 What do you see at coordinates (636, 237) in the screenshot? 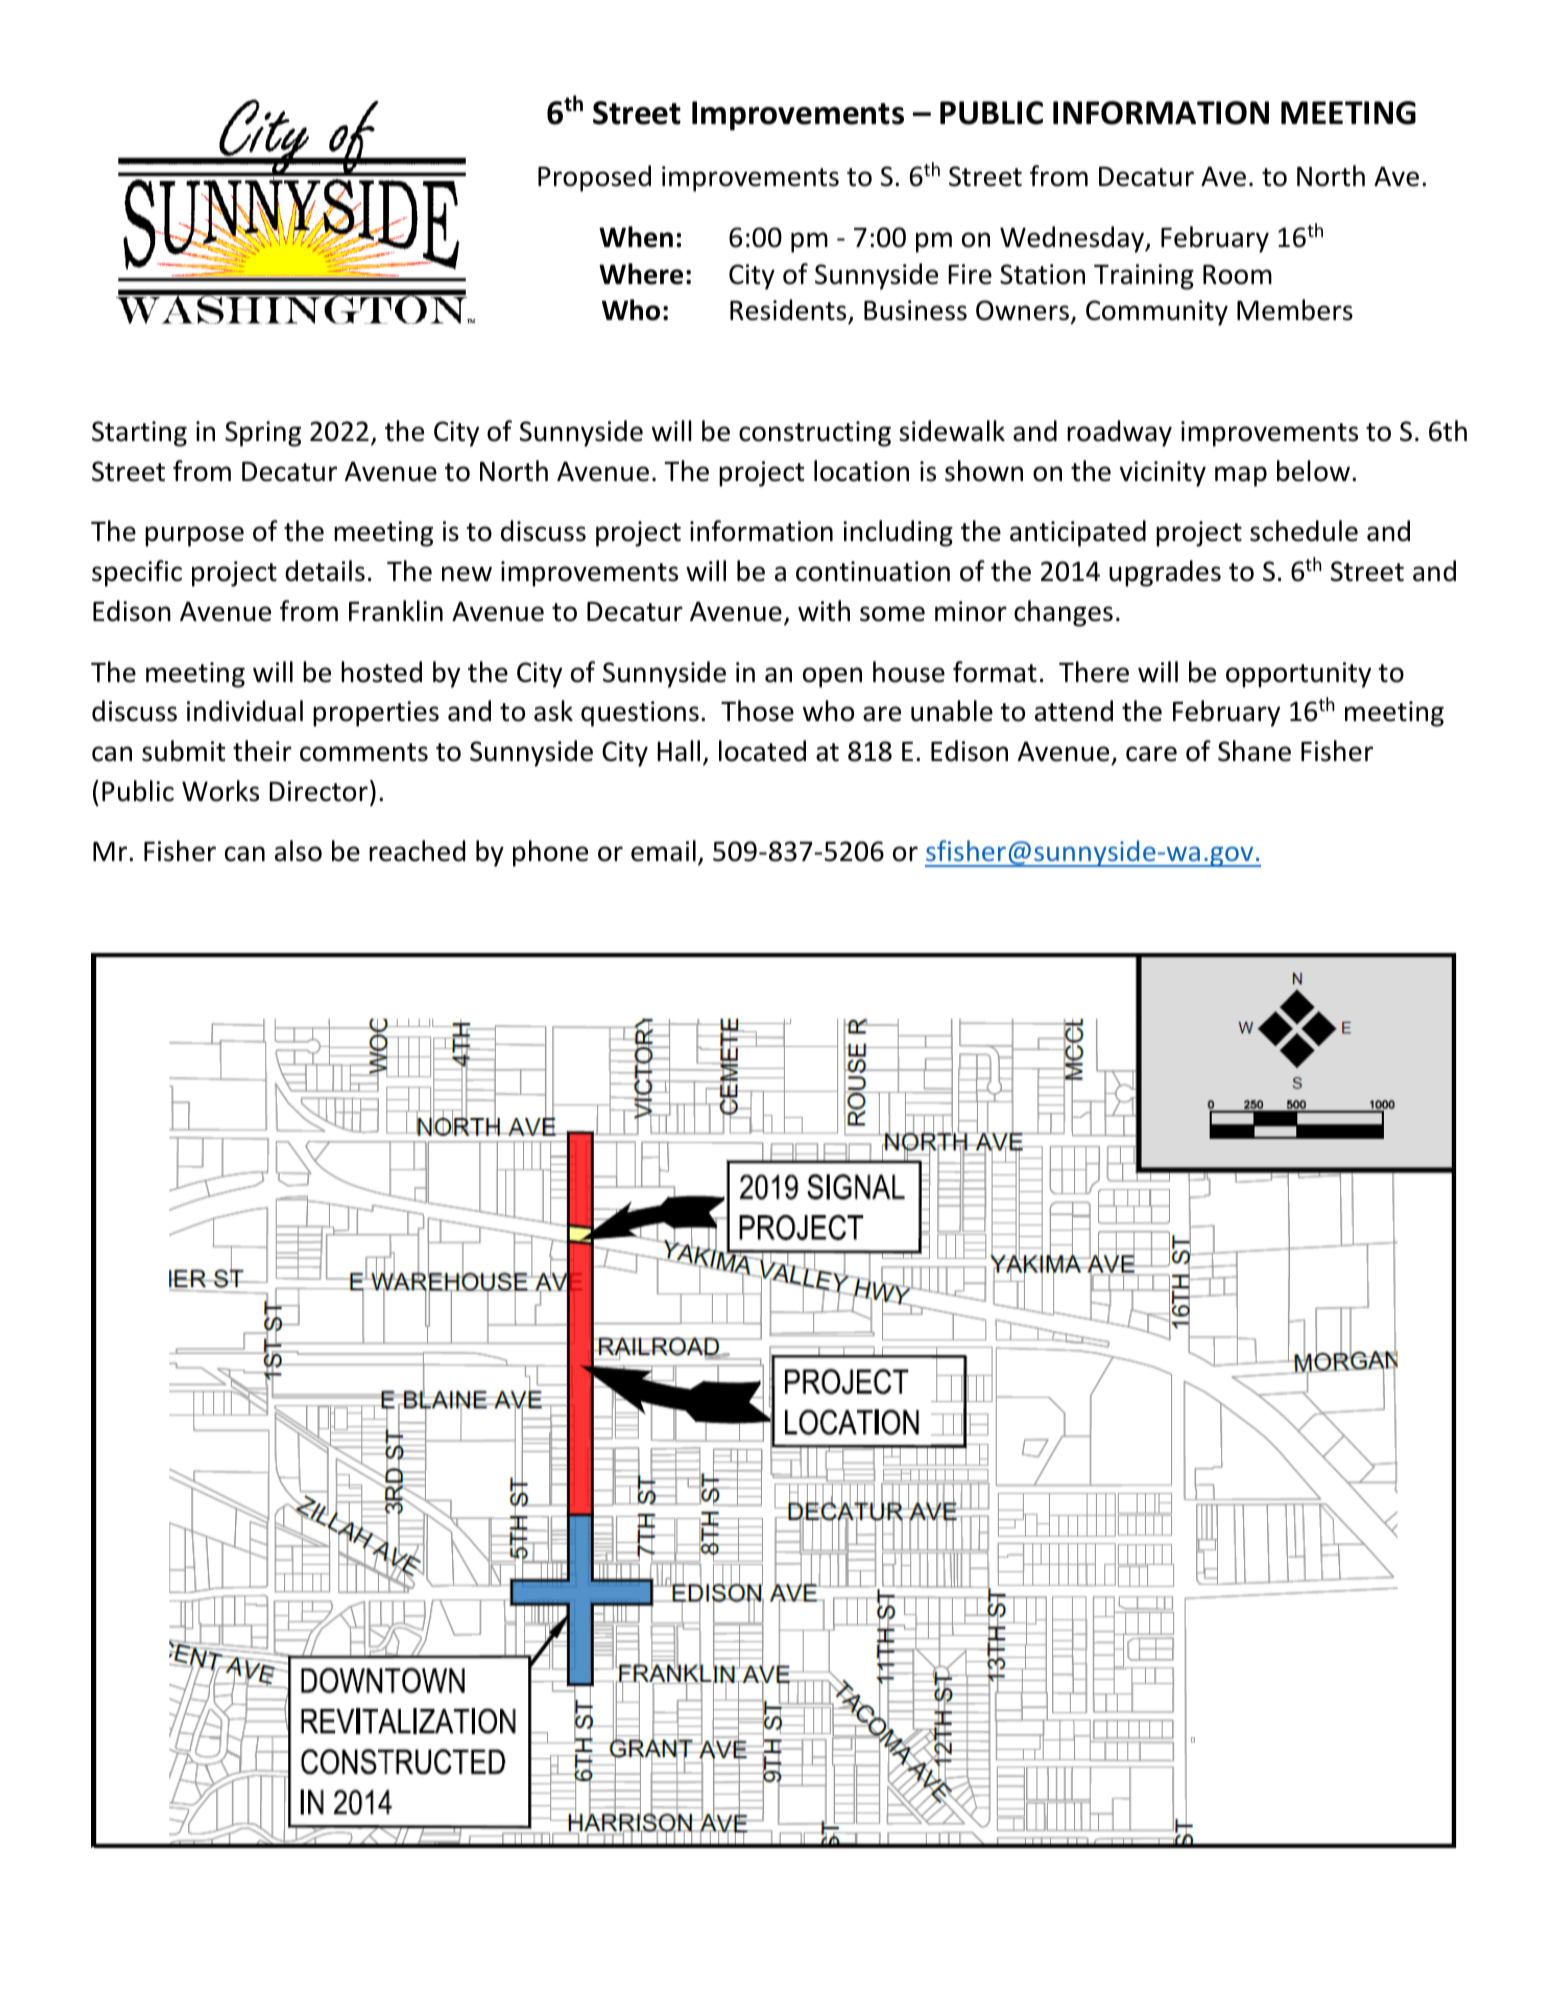
I see `When` at bounding box center [636, 237].
